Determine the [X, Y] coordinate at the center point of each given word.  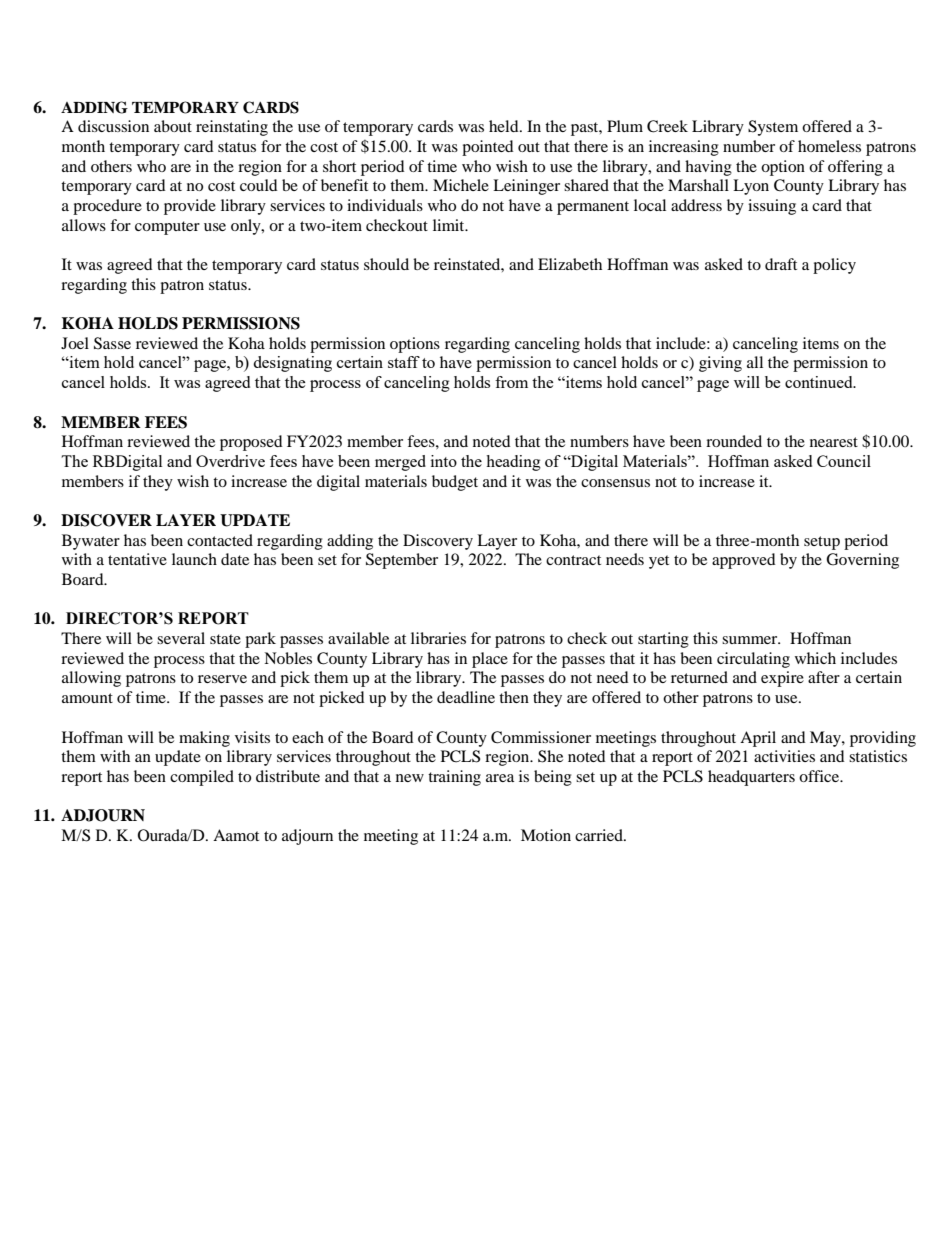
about [173, 126]
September [402, 561]
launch [194, 559]
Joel [75, 343]
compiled [202, 778]
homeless [829, 146]
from [511, 382]
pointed [488, 148]
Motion [546, 835]
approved [744, 561]
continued [820, 382]
